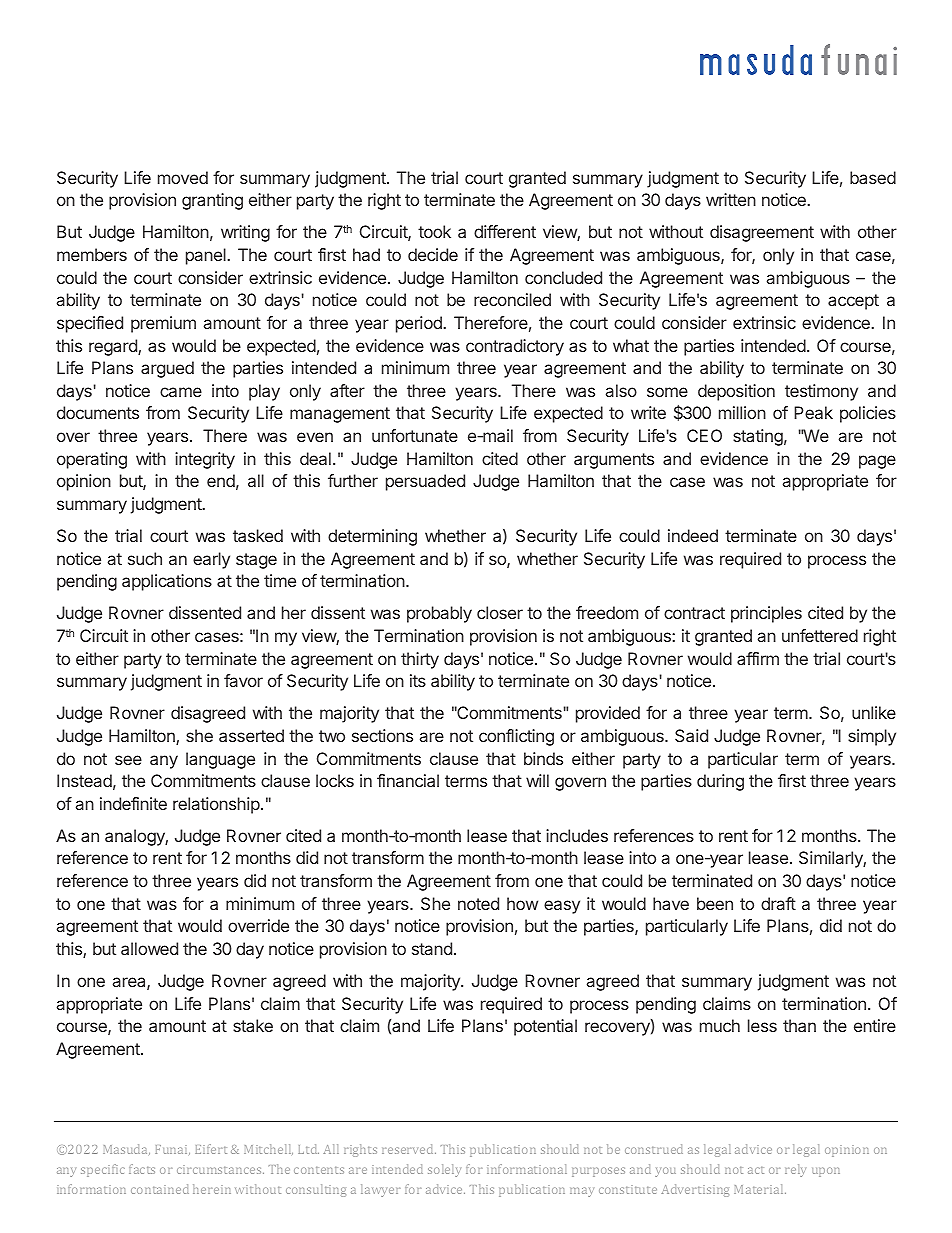 The height and width of the screenshot is (1233, 952). I want to click on unfortunate, so click(415, 435).
